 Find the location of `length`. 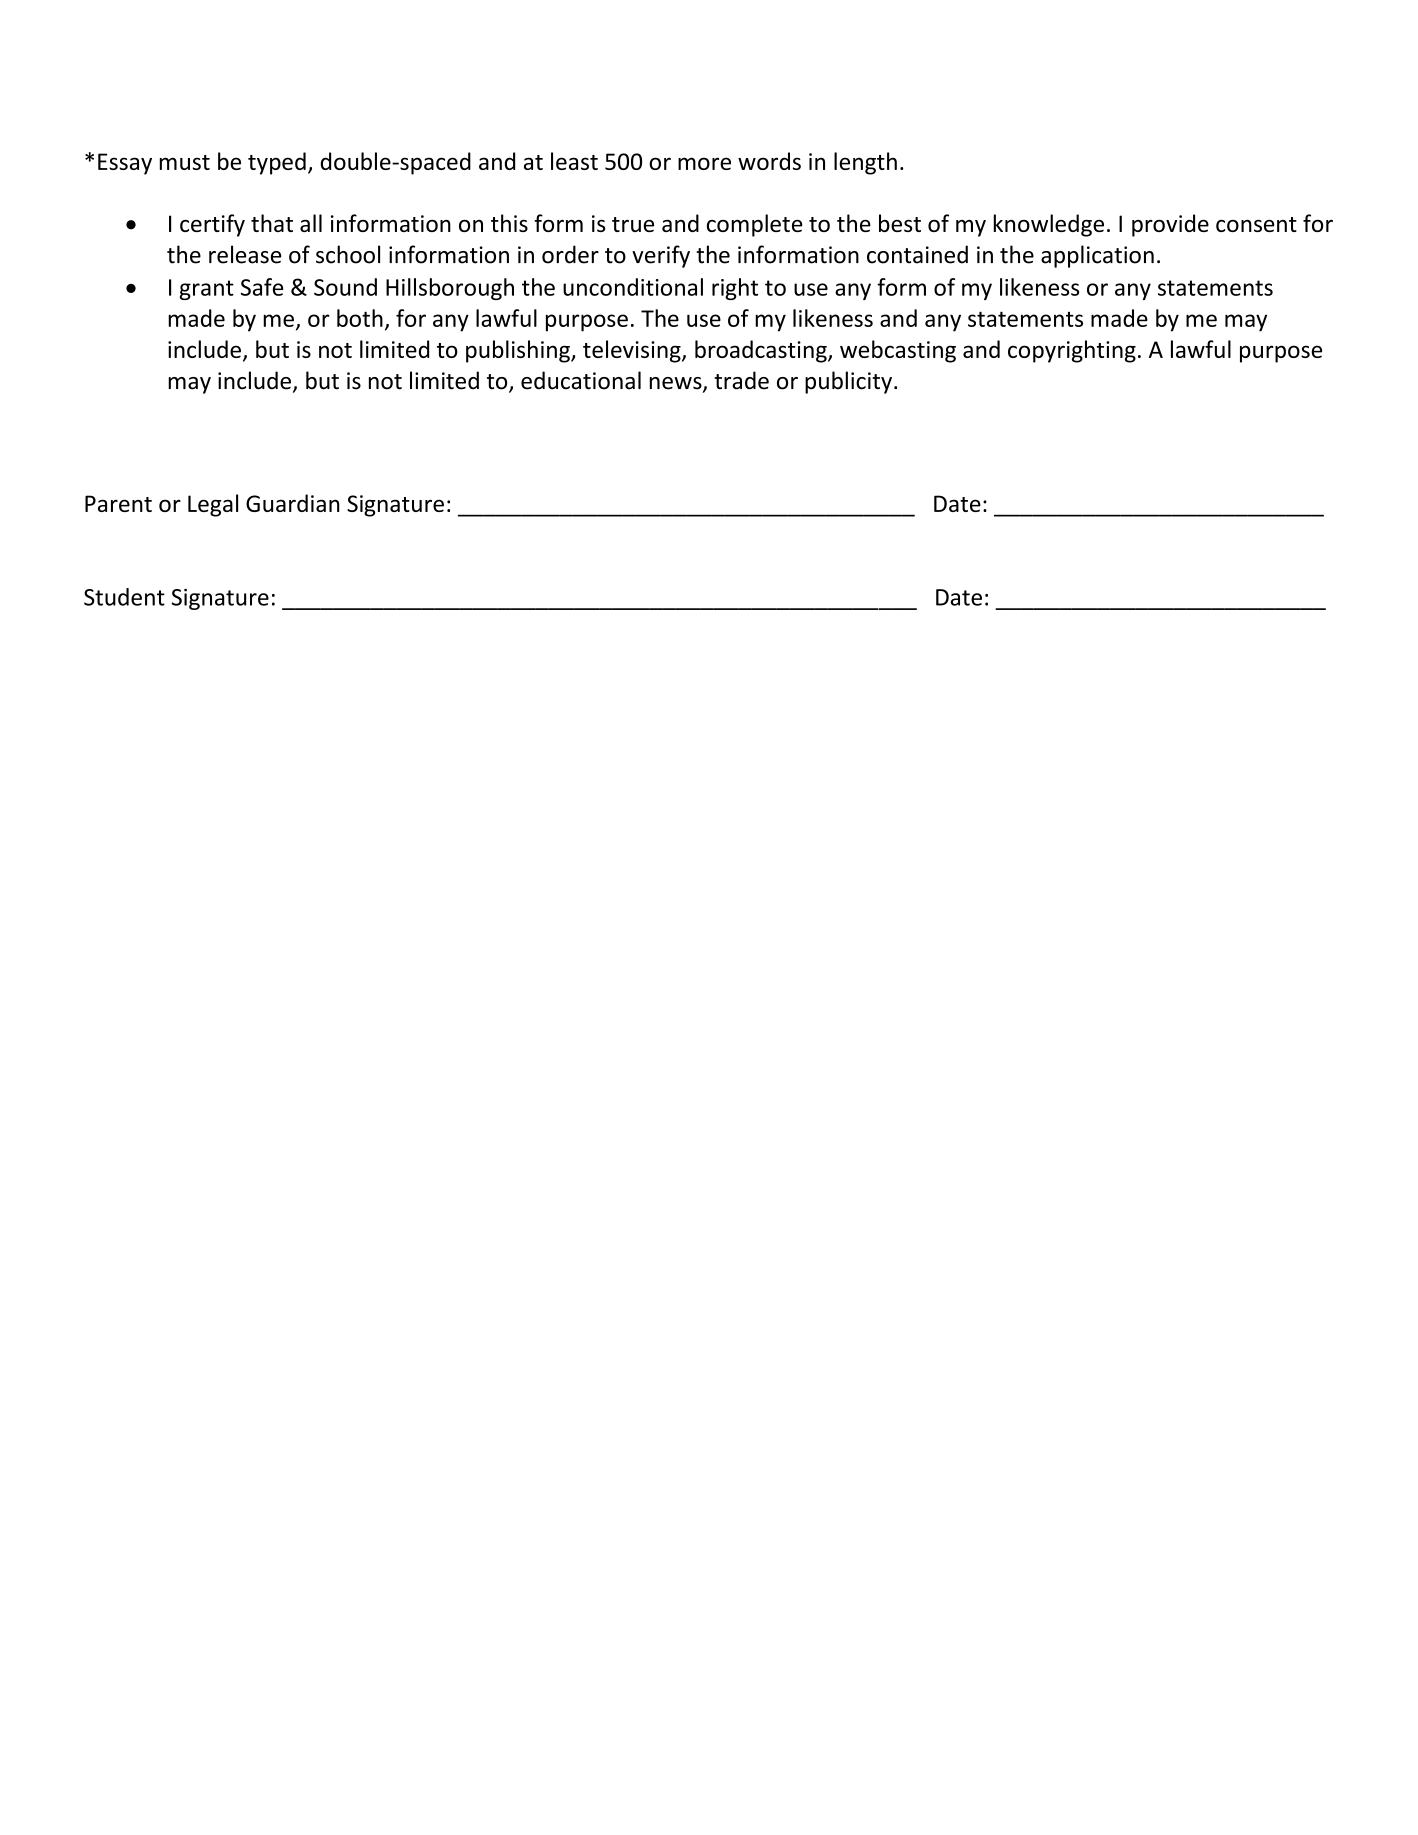

length is located at coordinates (865, 163).
